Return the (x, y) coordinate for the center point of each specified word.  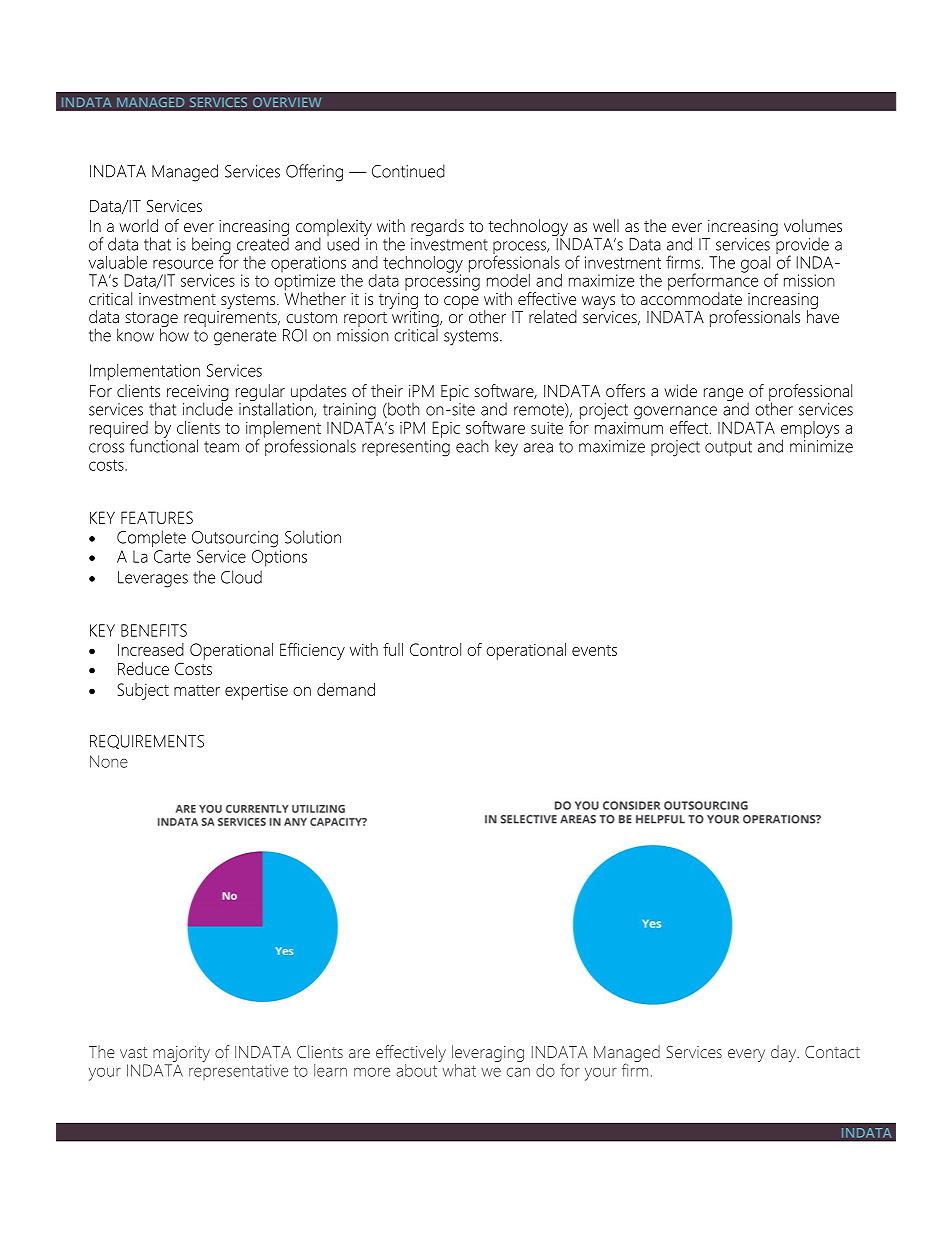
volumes (813, 225)
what (458, 1069)
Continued (408, 171)
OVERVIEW (287, 102)
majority (181, 1055)
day (785, 1053)
